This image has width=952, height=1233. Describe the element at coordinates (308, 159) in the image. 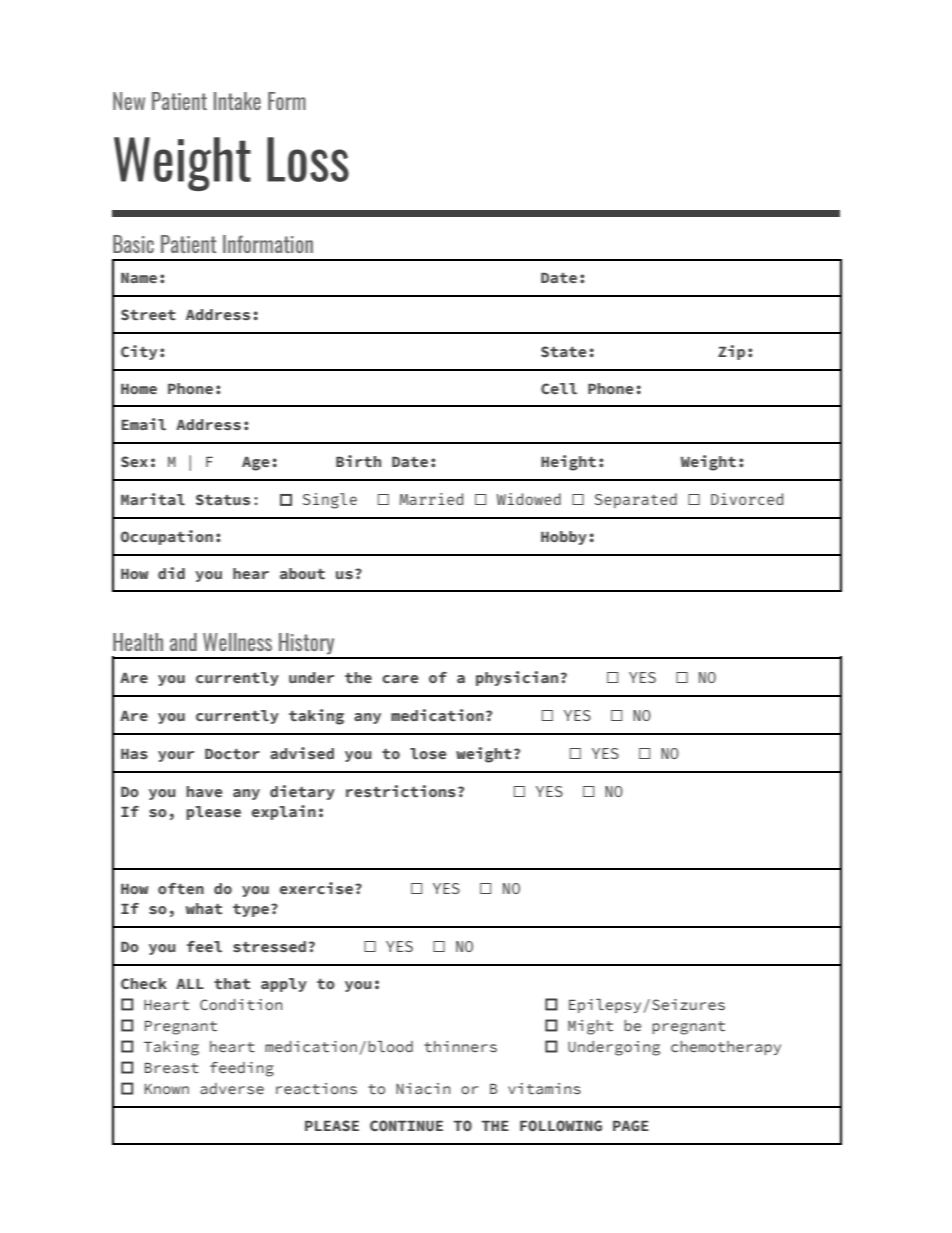

I see `Loss` at that location.
